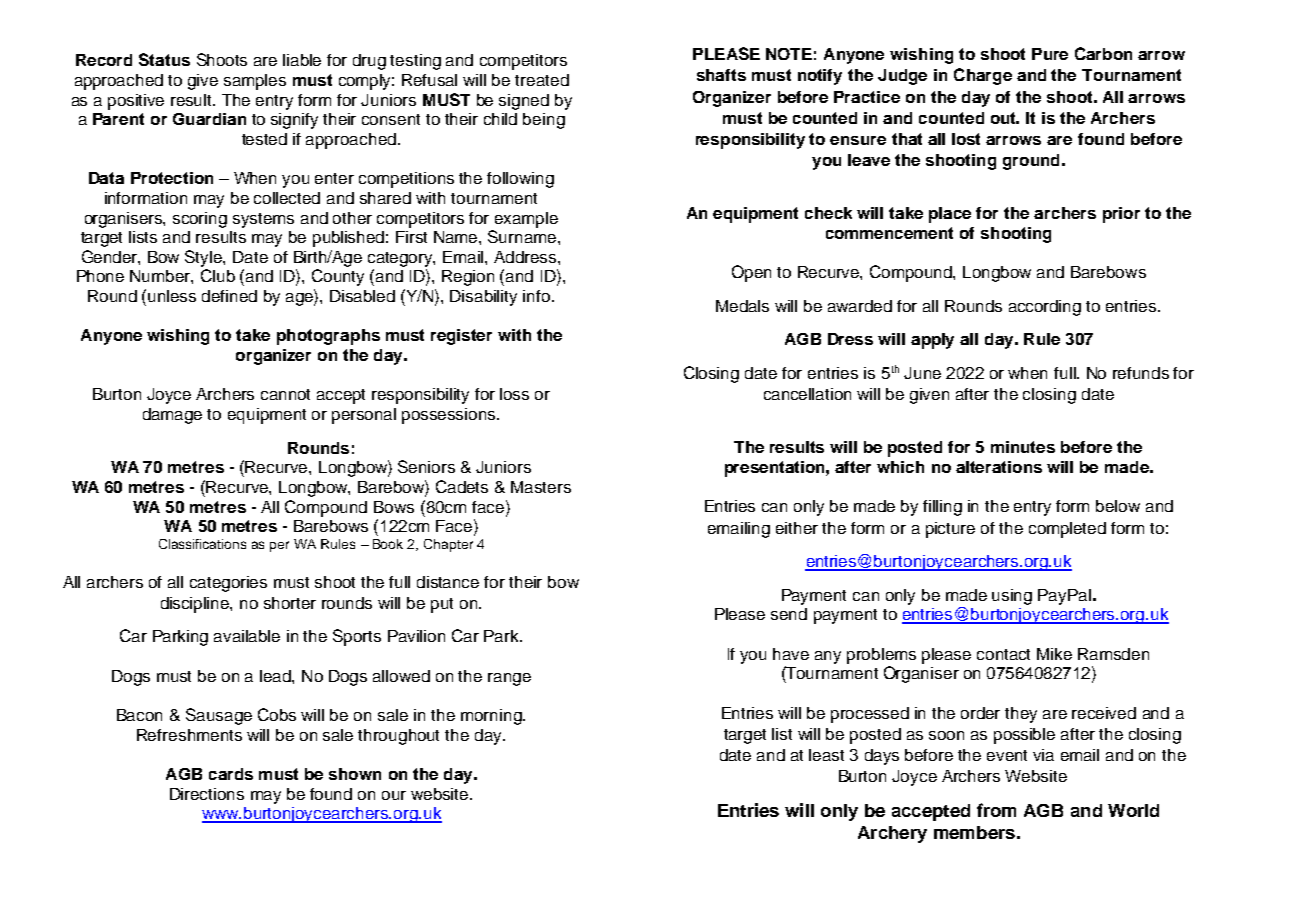 The height and width of the screenshot is (924, 1308). I want to click on Directions, so click(207, 794).
